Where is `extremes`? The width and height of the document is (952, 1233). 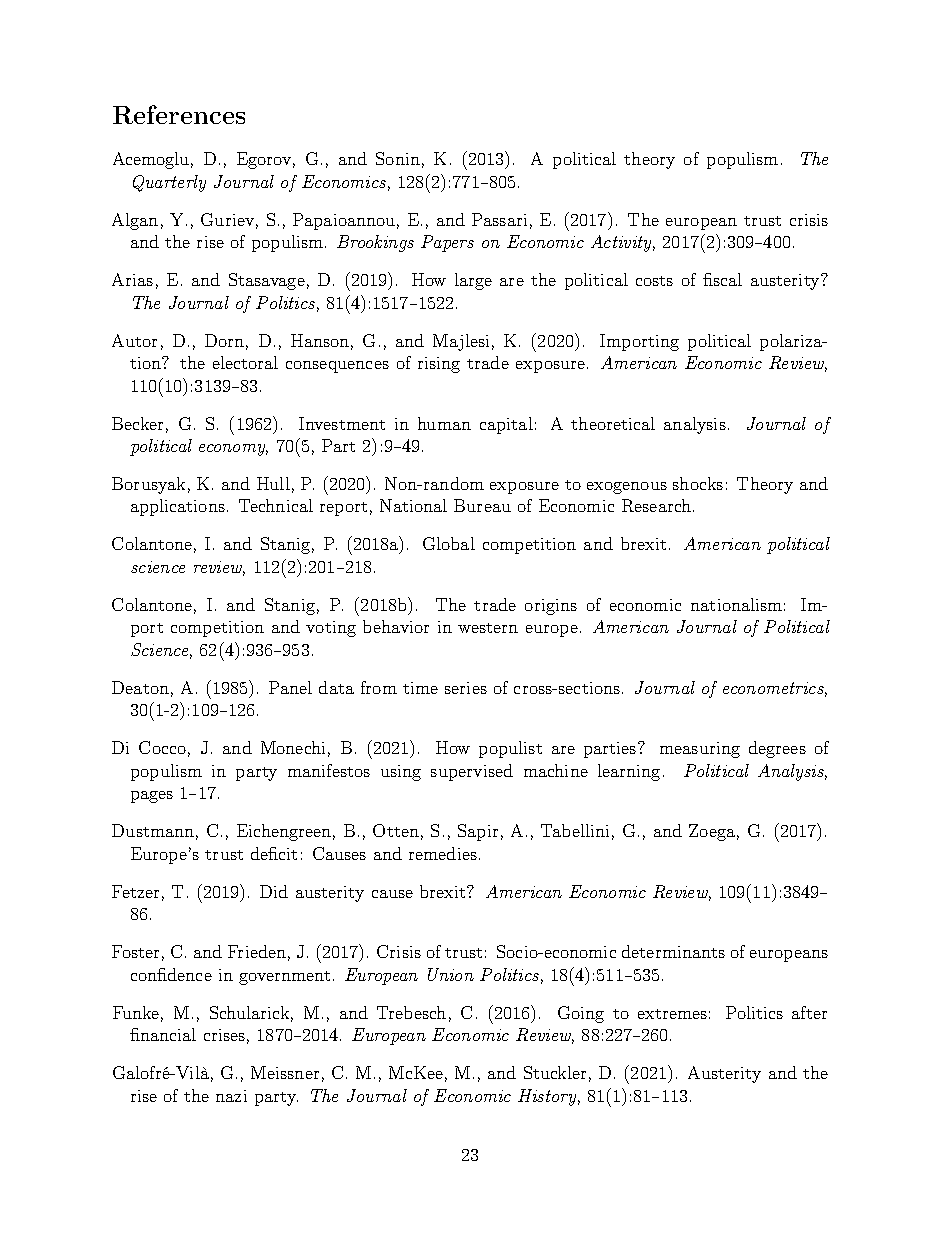 extremes is located at coordinates (672, 1014).
